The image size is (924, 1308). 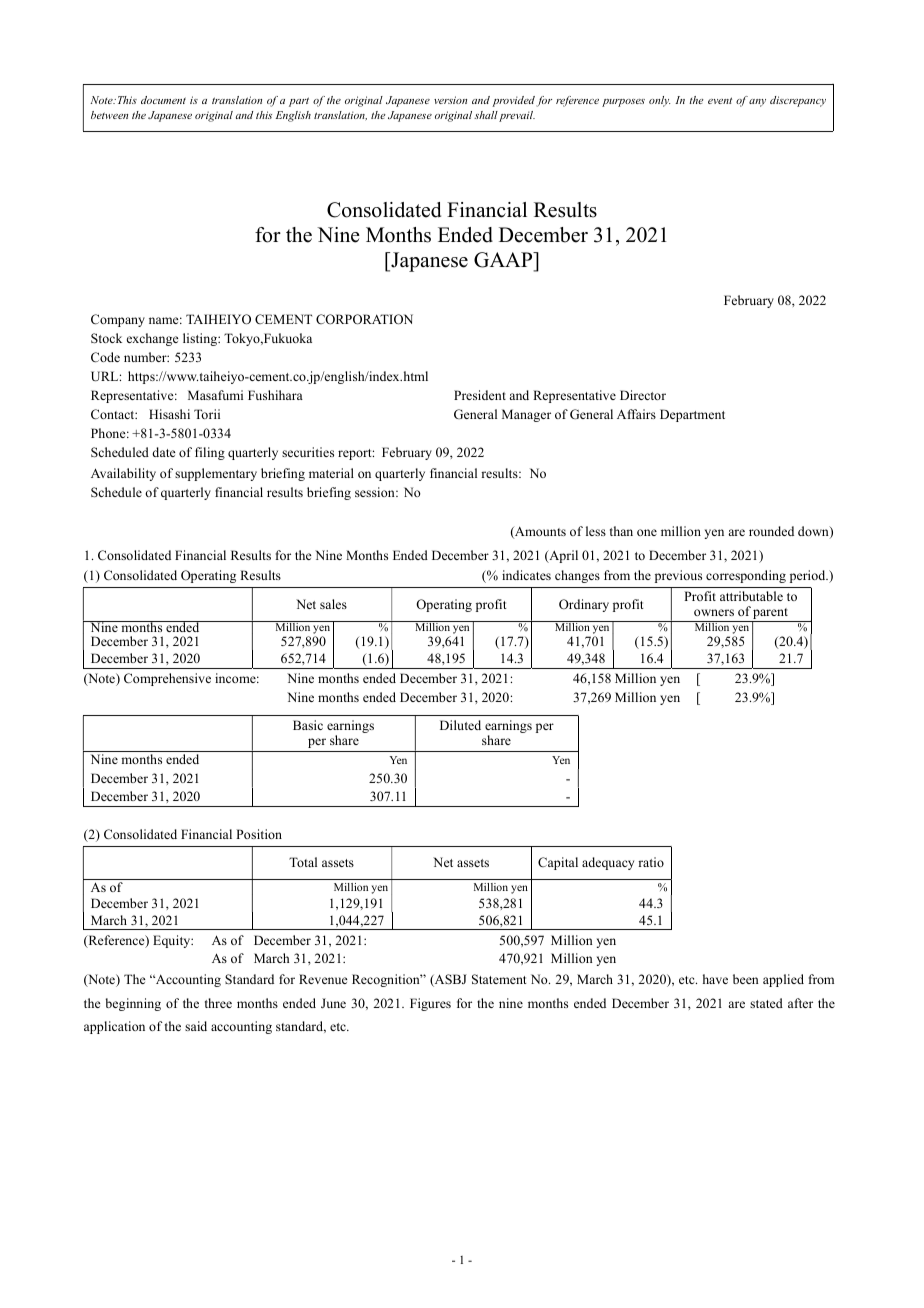 I want to click on owners, so click(x=714, y=612).
